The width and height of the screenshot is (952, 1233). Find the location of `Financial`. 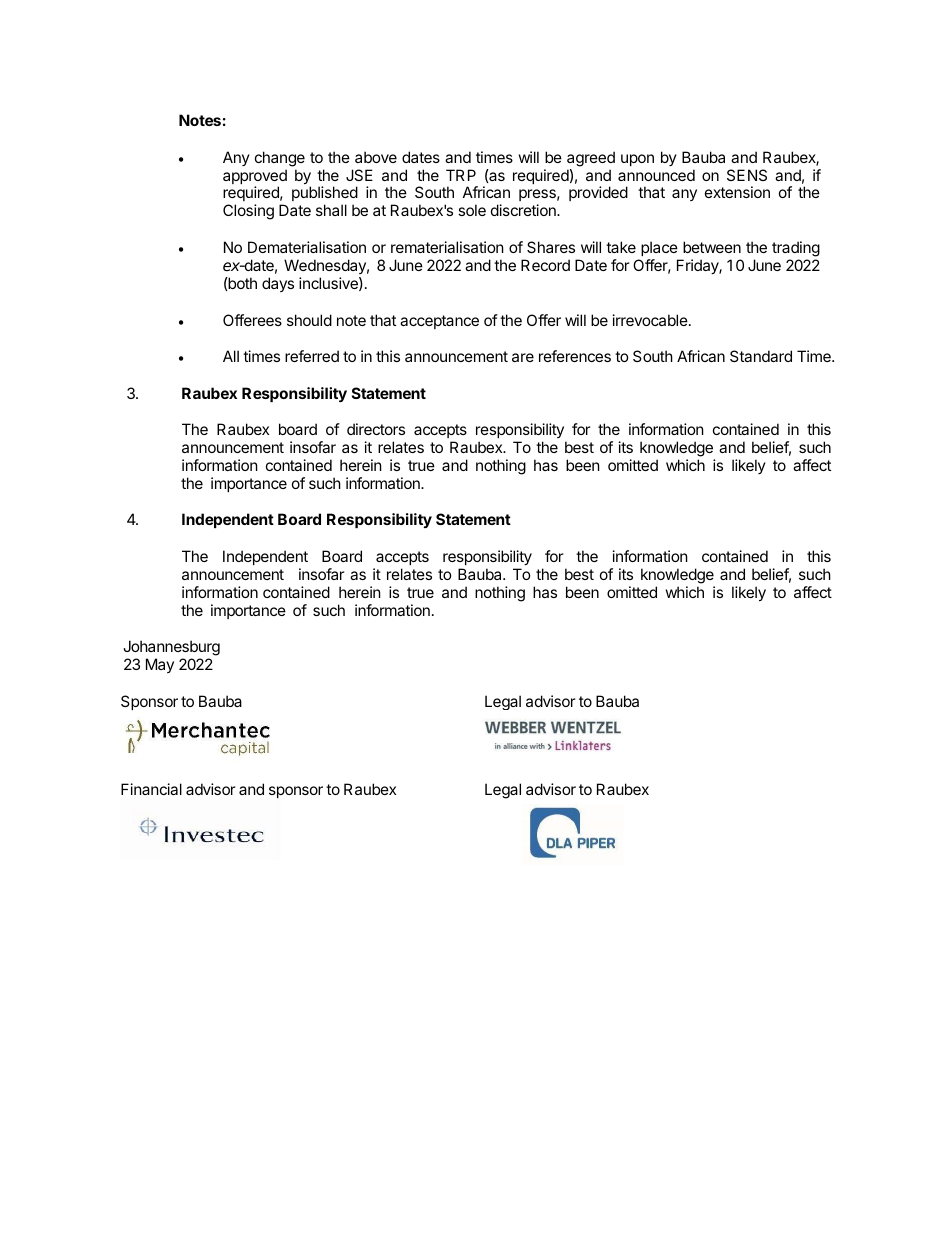

Financial is located at coordinates (151, 789).
